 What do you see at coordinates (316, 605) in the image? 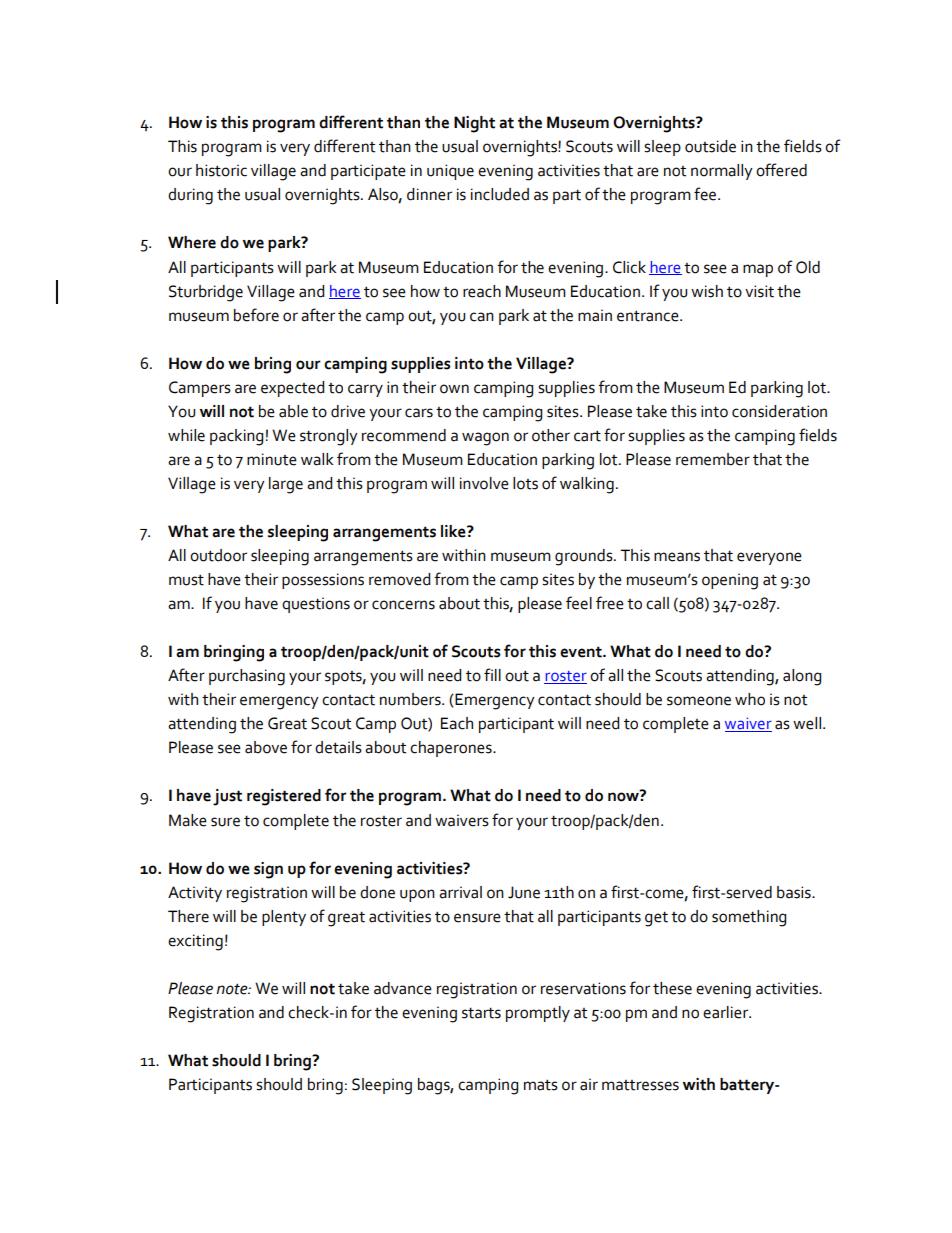
I see `questions` at bounding box center [316, 605].
